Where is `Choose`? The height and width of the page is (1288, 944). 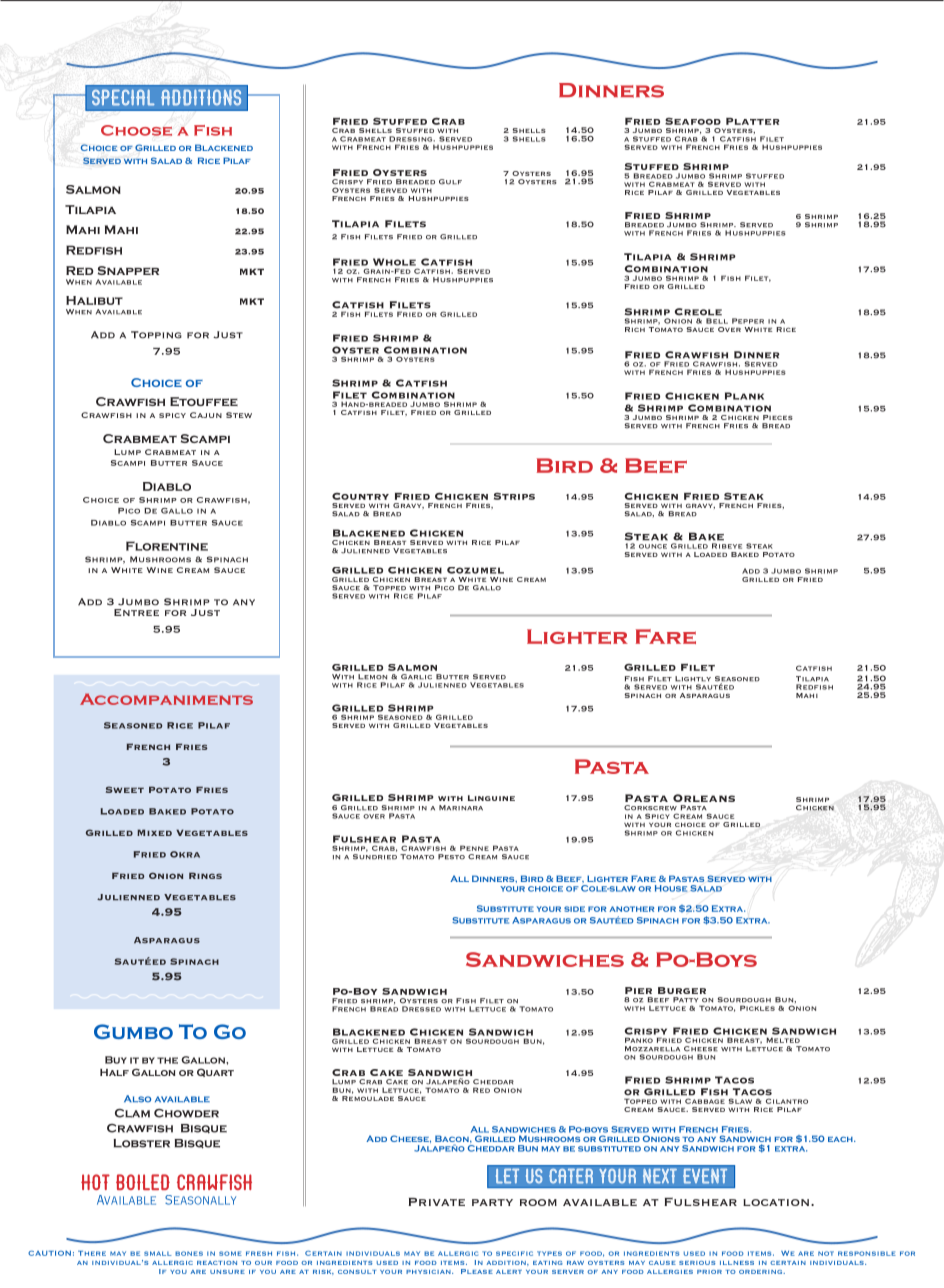
Choose is located at coordinates (136, 130).
